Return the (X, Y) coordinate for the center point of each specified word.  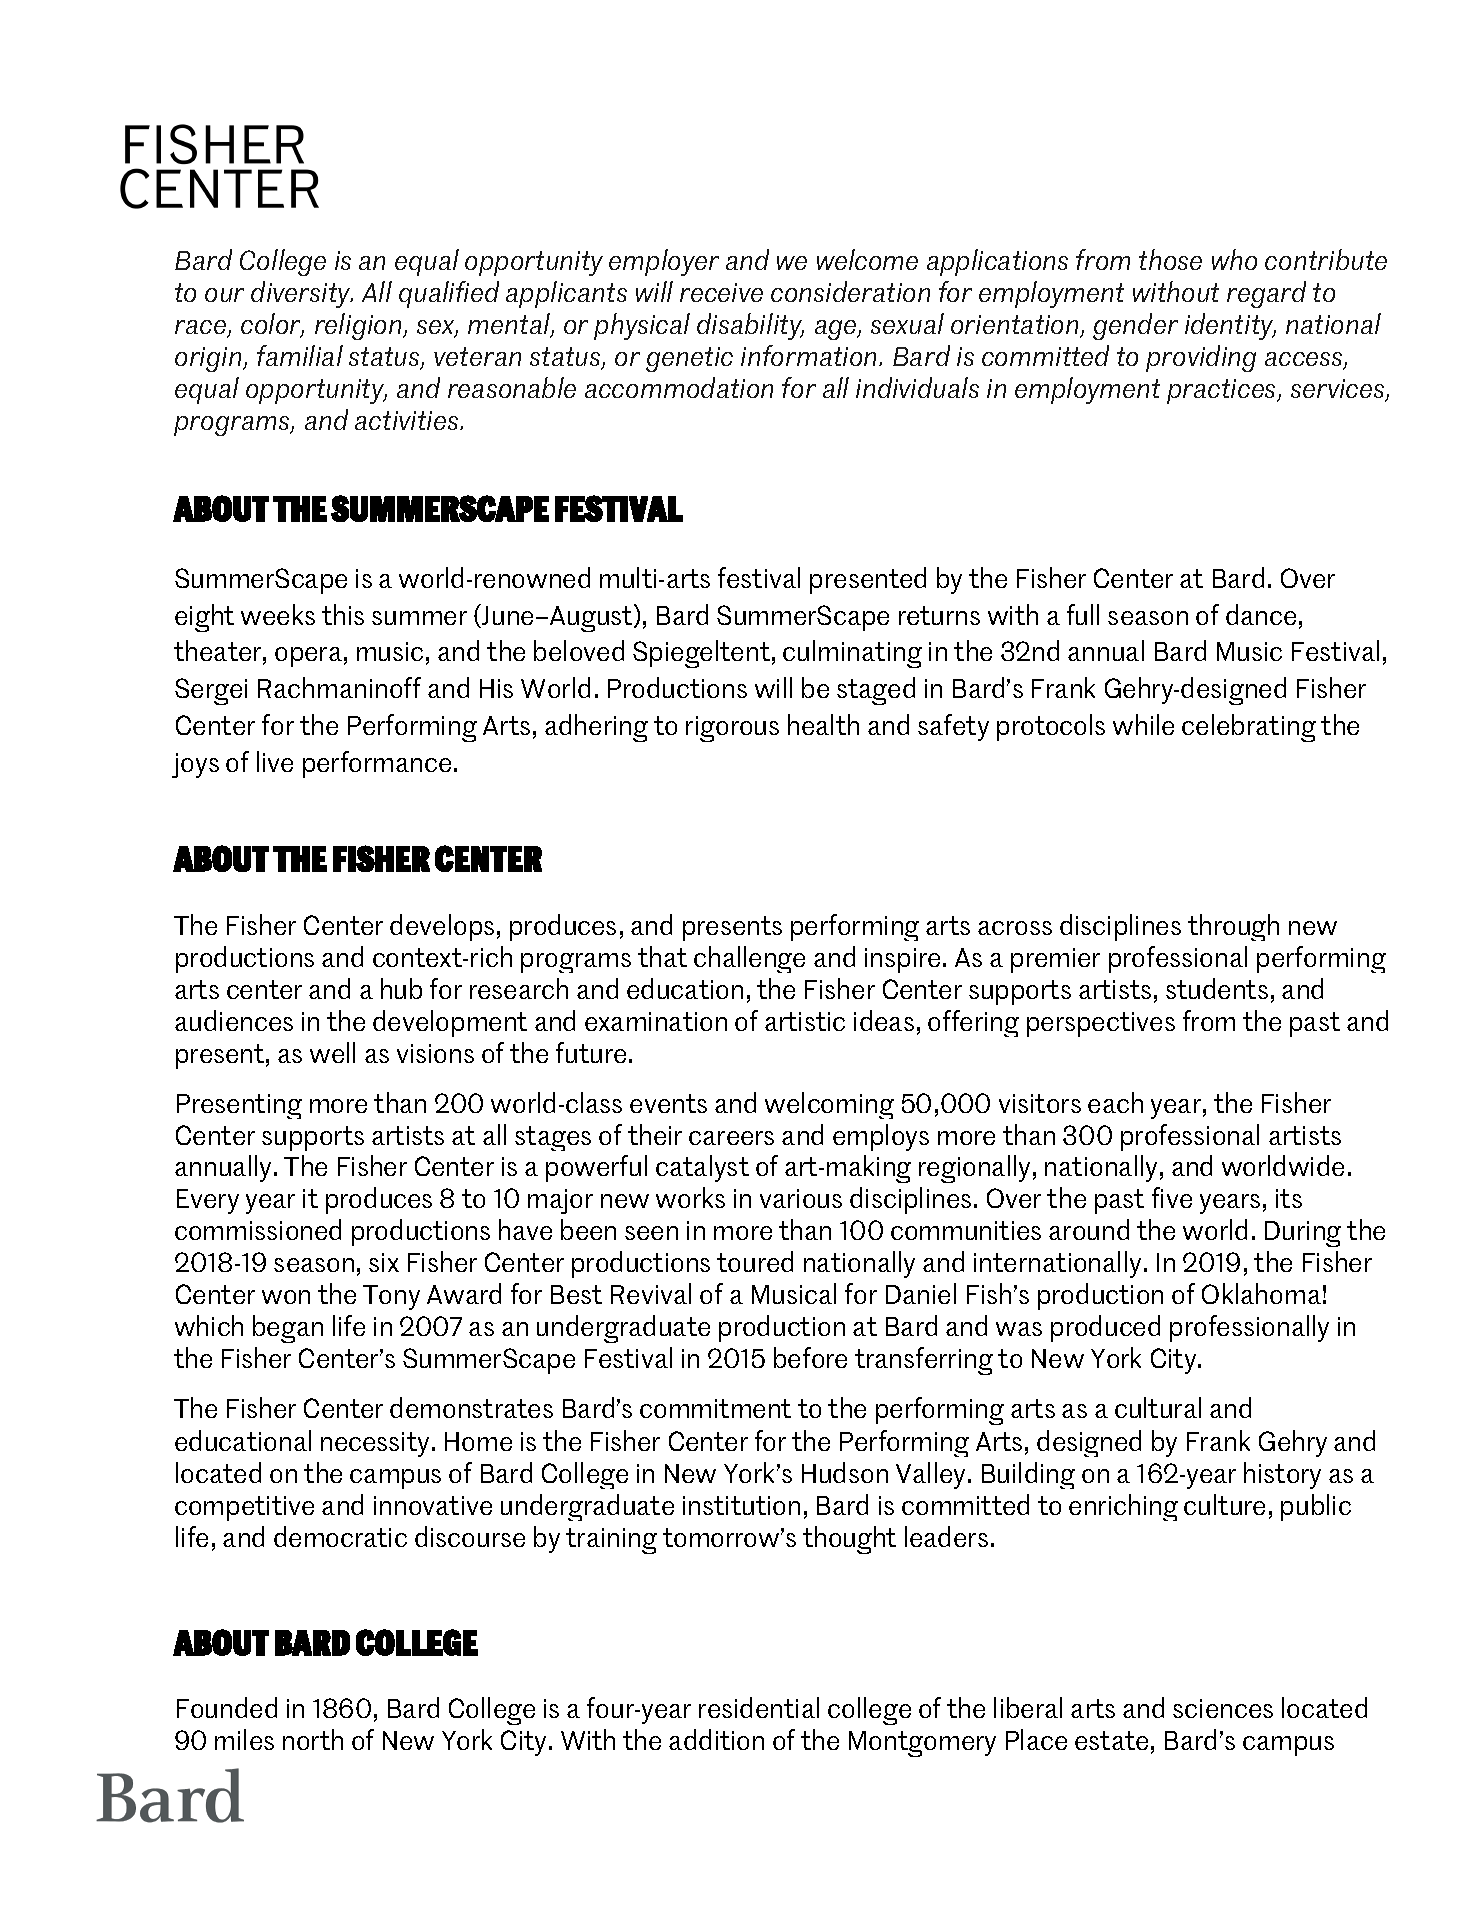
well (332, 1052)
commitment (715, 1408)
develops (442, 927)
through (1233, 927)
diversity (302, 294)
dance (1261, 614)
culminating (852, 654)
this (343, 614)
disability (750, 326)
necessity (375, 1444)
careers (731, 1138)
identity (1230, 326)
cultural (1158, 1407)
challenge (749, 959)
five (1172, 1197)
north (313, 1739)
